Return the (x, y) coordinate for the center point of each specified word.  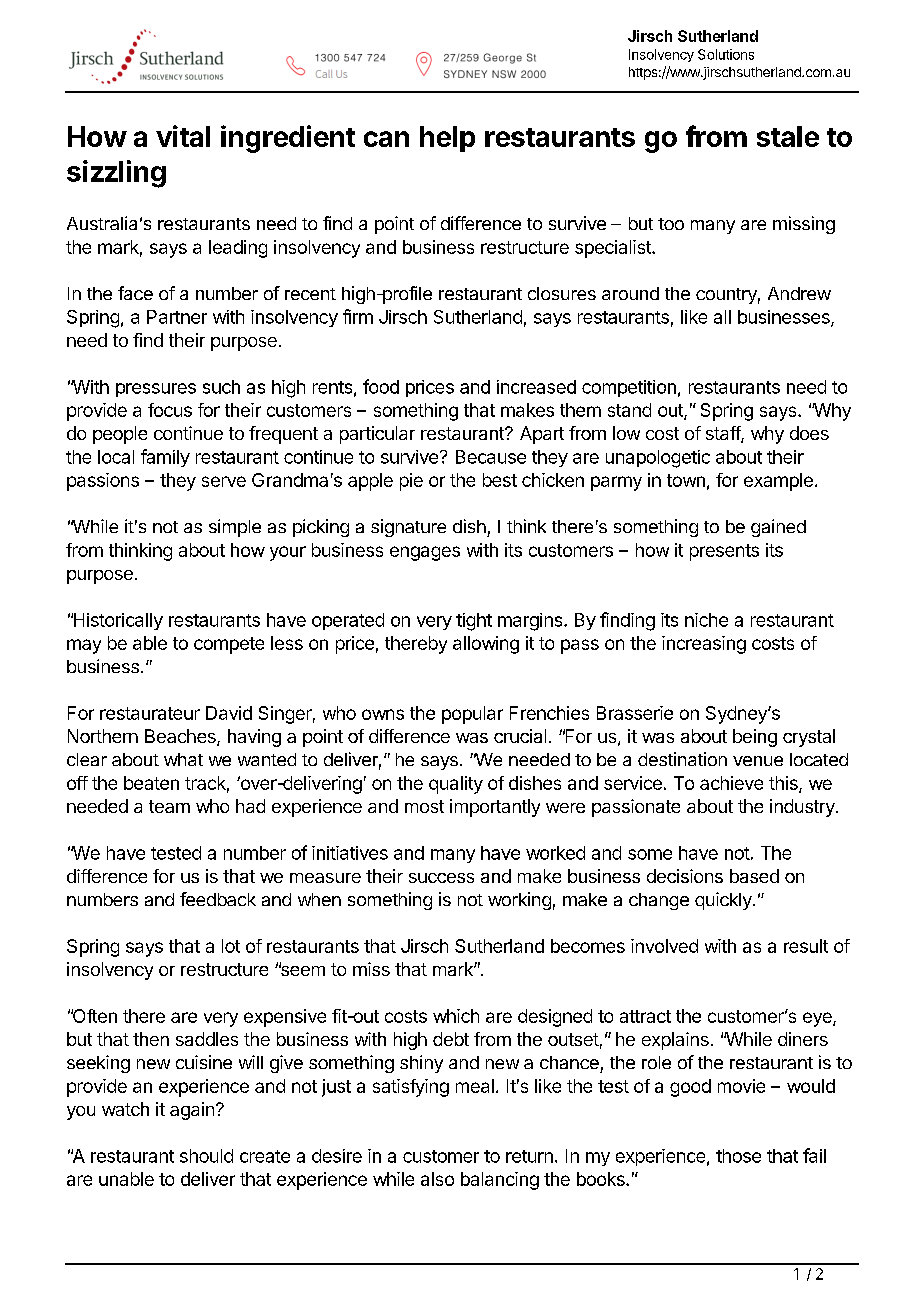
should (206, 1156)
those (738, 1156)
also (437, 1179)
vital (183, 136)
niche (706, 620)
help (447, 139)
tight (474, 622)
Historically (117, 621)
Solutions (726, 54)
